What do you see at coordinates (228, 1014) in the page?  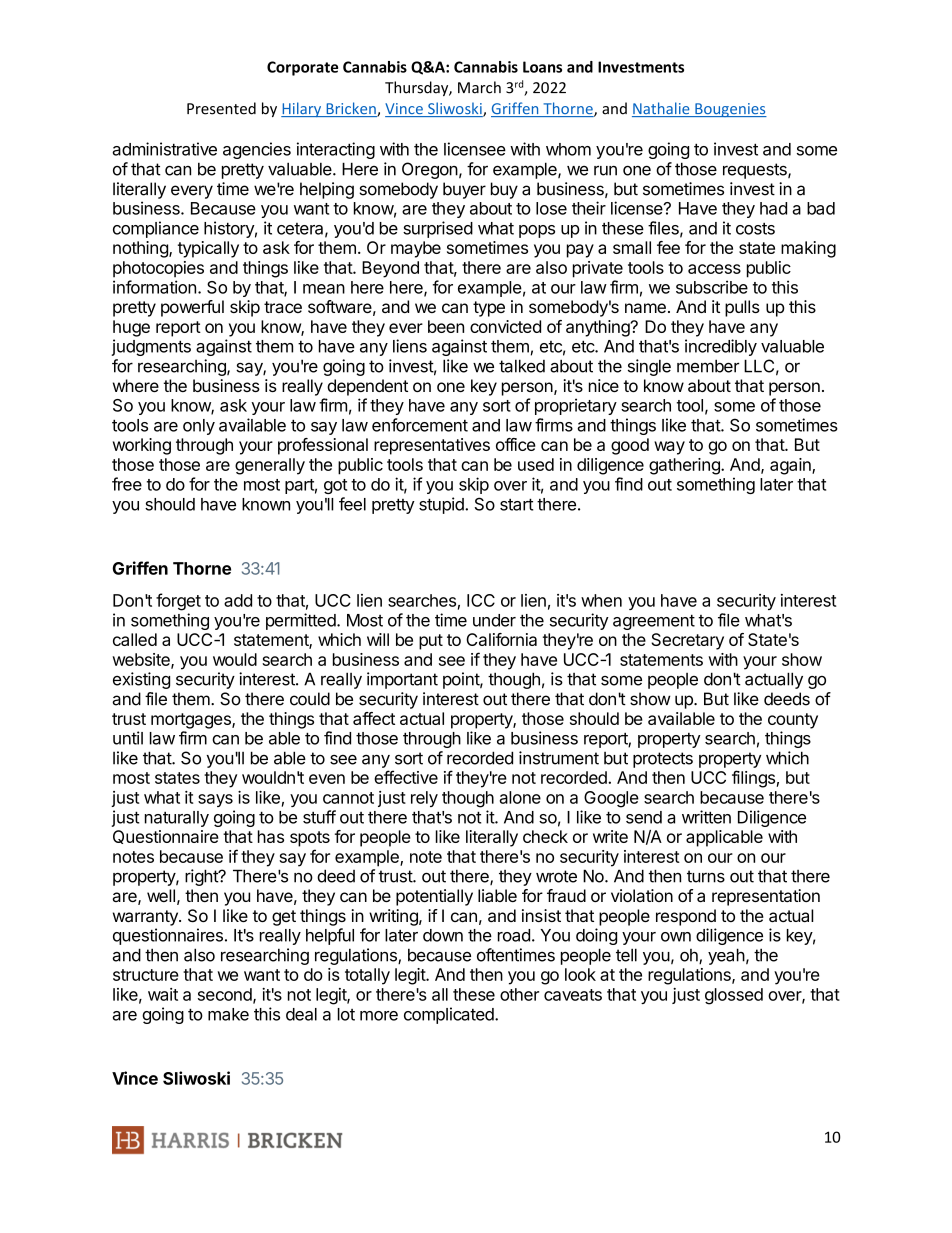 I see `make` at bounding box center [228, 1014].
